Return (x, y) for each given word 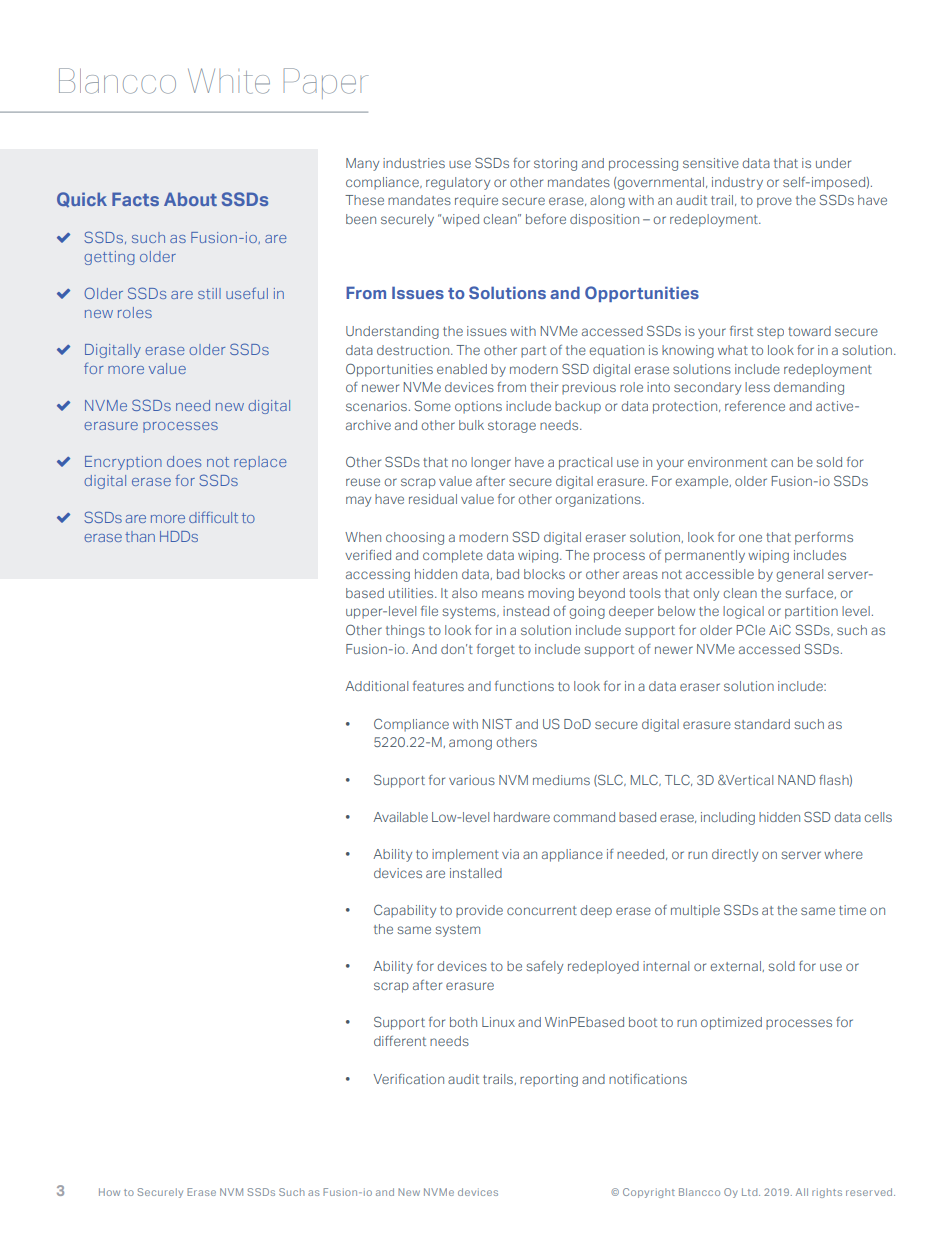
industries (414, 163)
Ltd (751, 1192)
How (109, 1192)
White (229, 81)
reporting (549, 1080)
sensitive (711, 163)
